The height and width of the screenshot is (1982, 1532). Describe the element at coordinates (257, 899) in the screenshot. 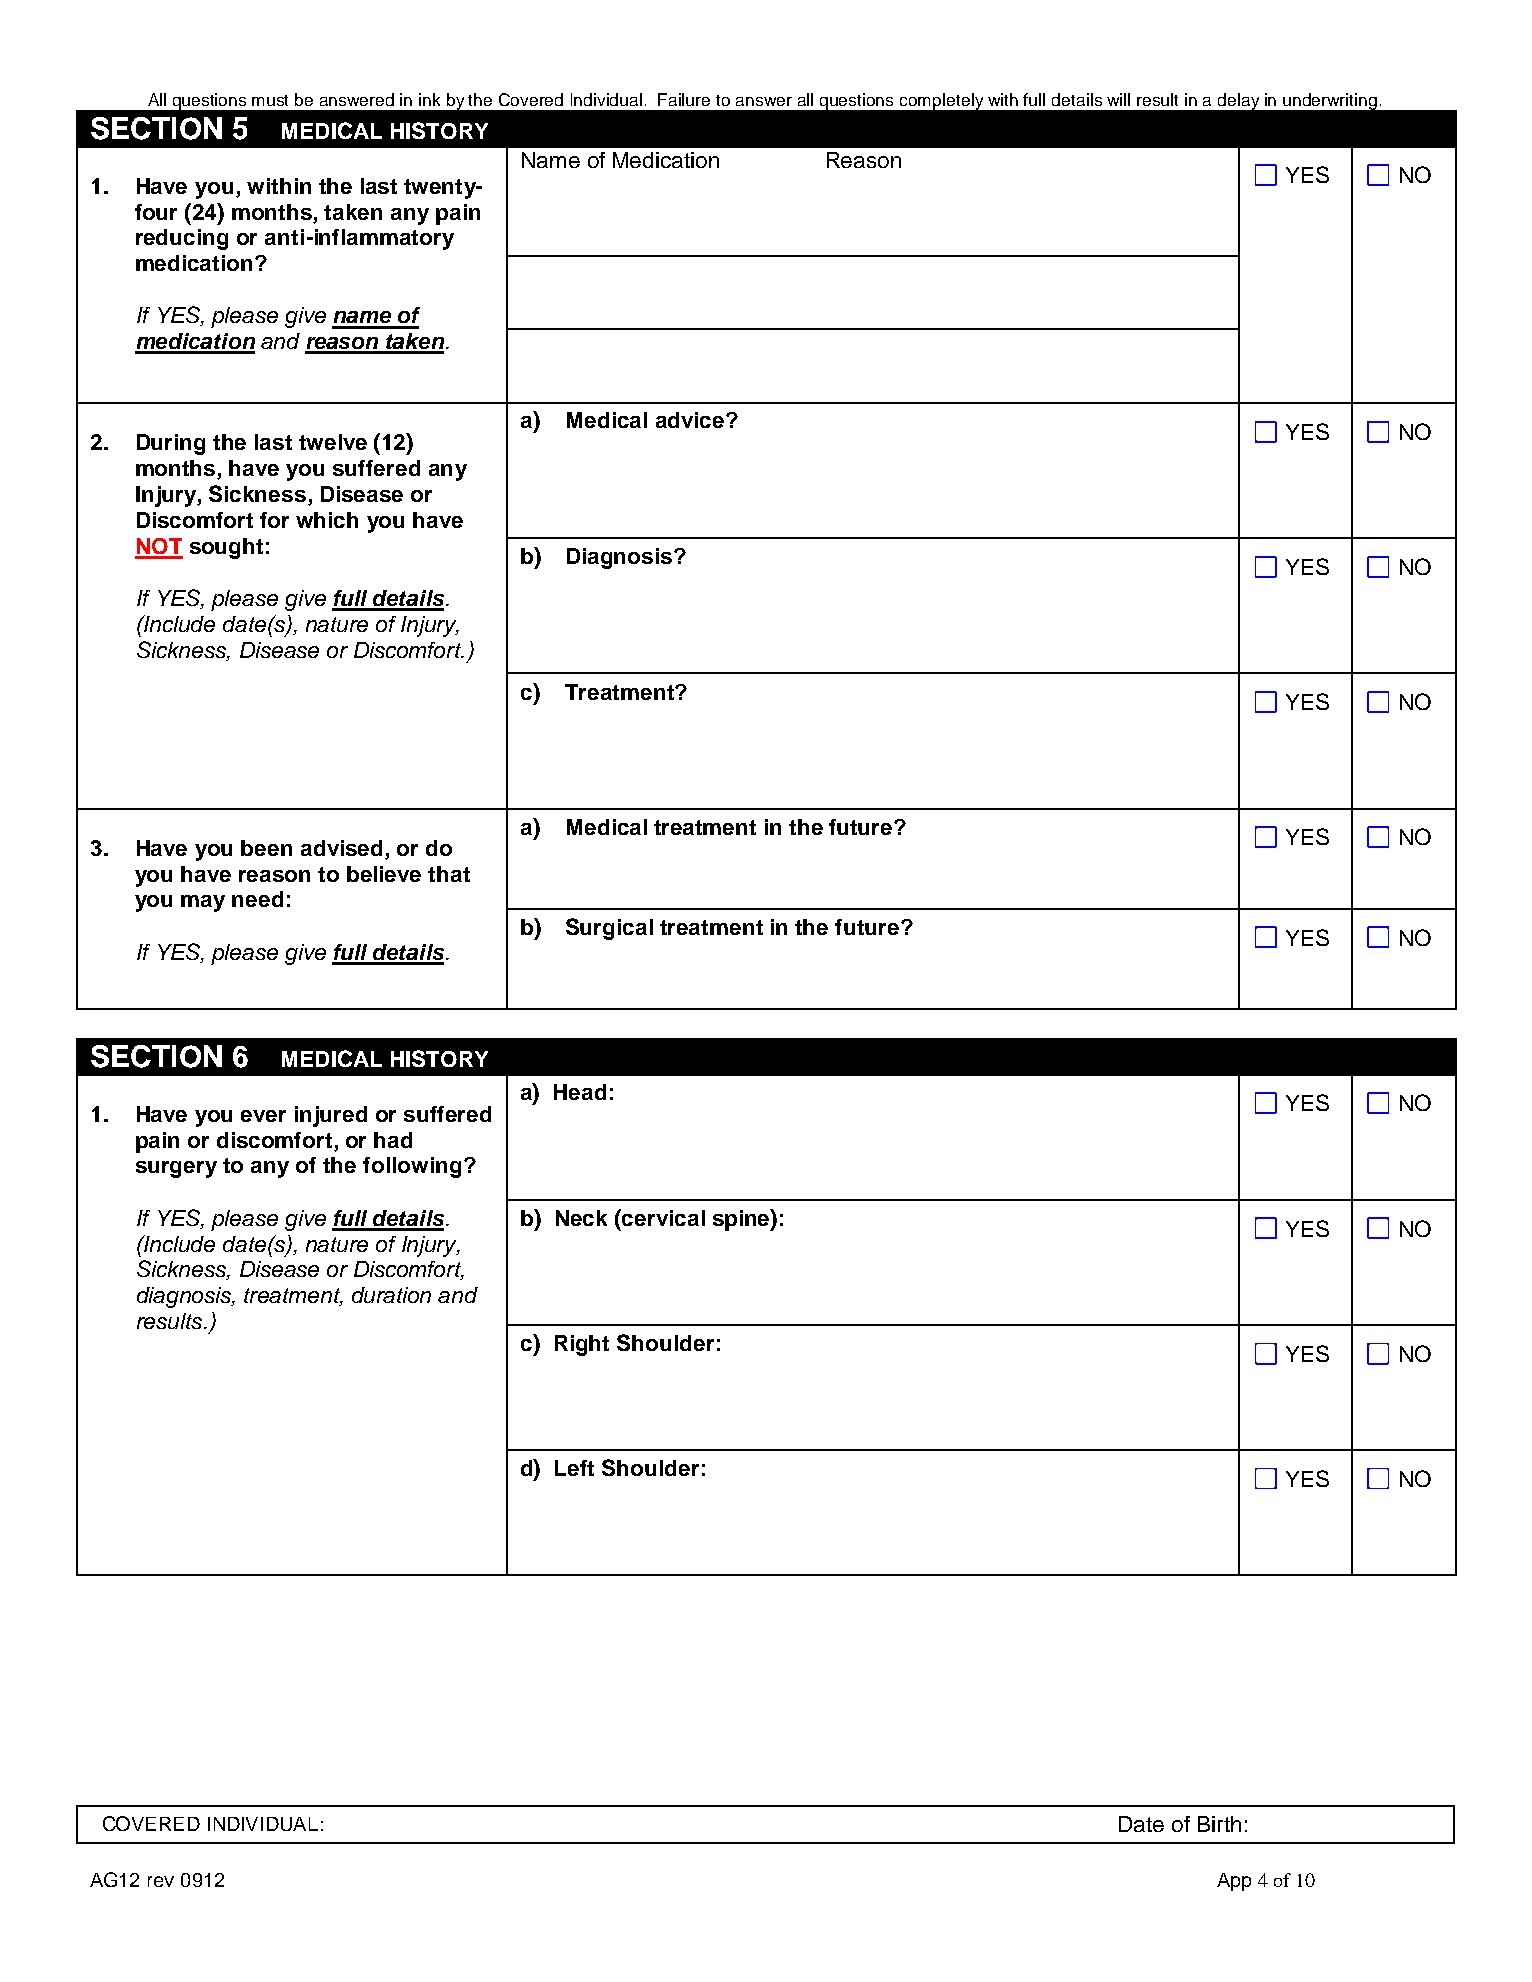

I see `need` at that location.
